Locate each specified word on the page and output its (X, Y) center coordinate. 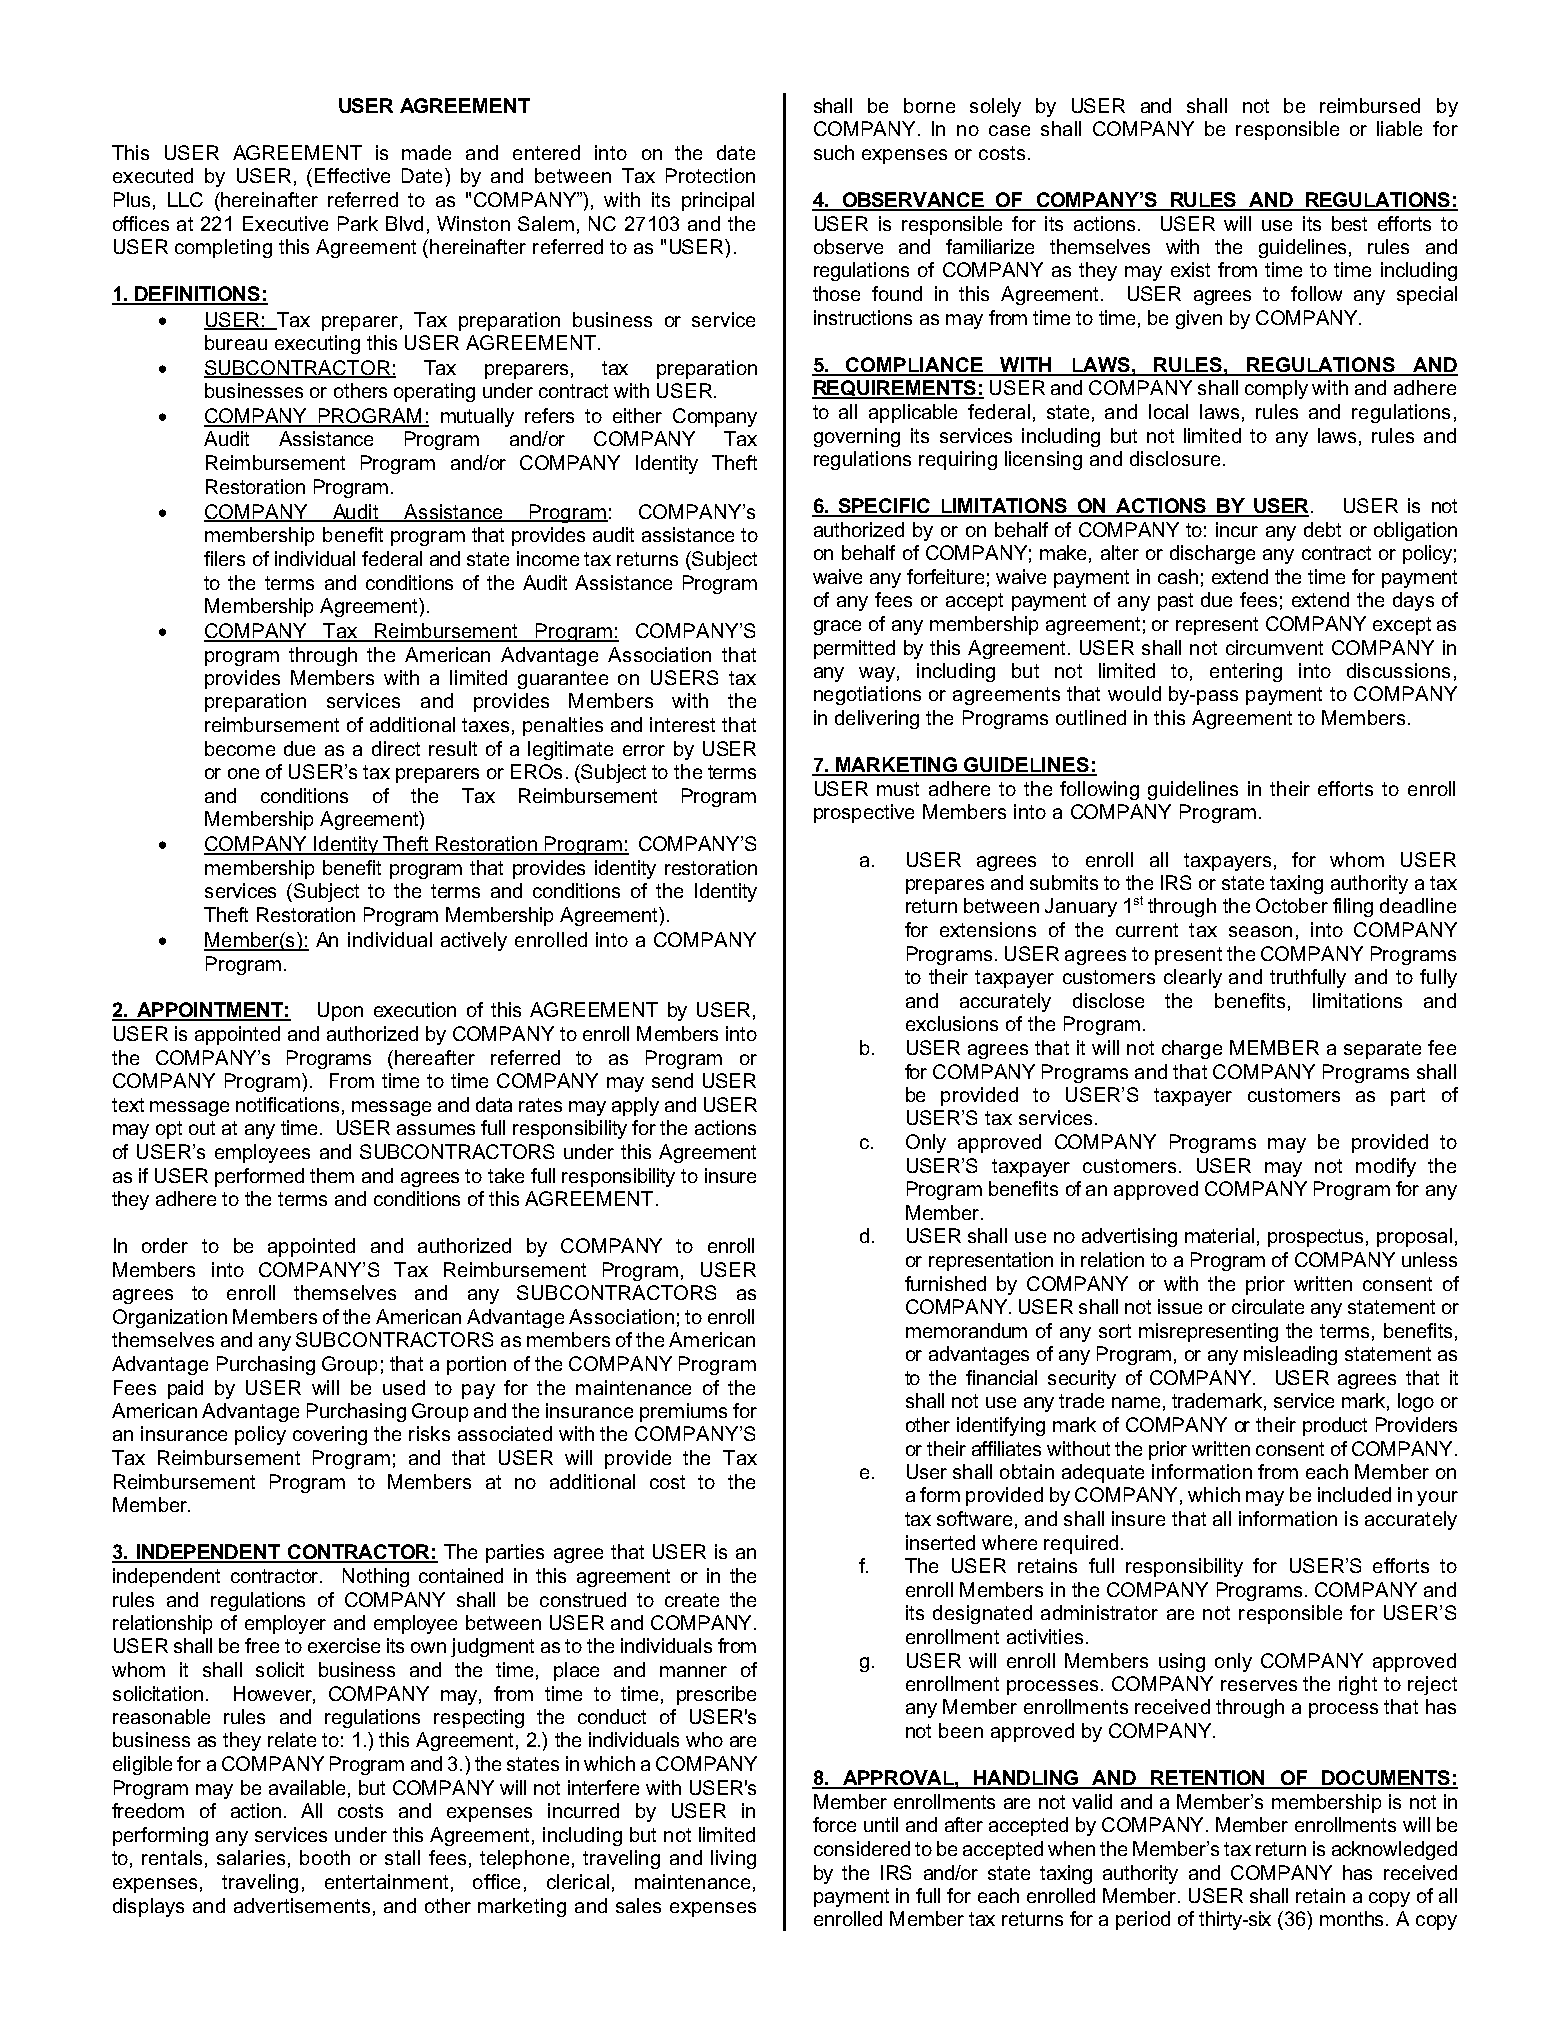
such (834, 152)
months (1353, 1918)
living (733, 1859)
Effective (352, 175)
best (1349, 223)
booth (325, 1857)
